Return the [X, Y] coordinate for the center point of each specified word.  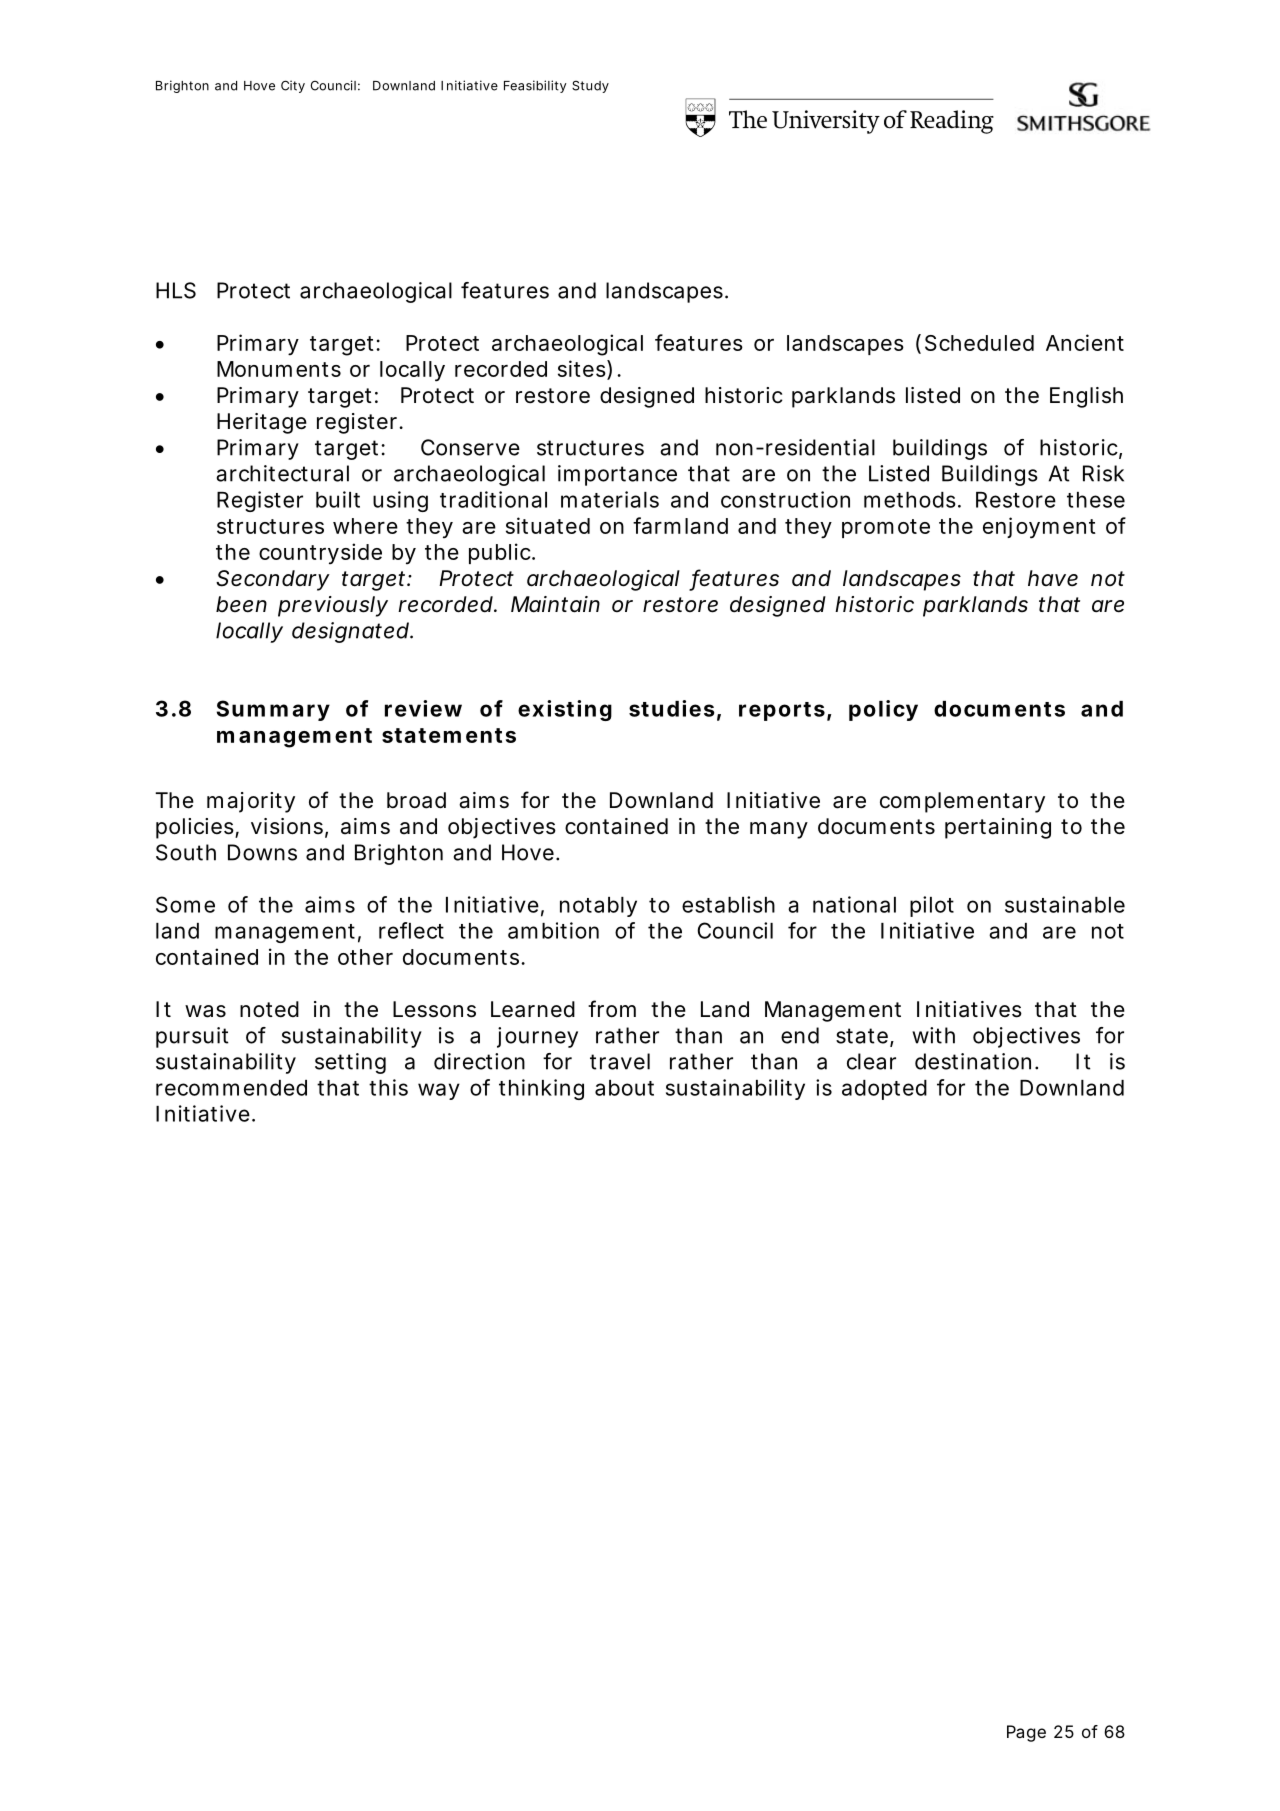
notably [598, 907]
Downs [262, 852]
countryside [320, 553]
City [293, 86]
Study [590, 86]
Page [1026, 1733]
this [388, 1087]
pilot [932, 906]
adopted [884, 1090]
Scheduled [979, 343]
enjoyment [1039, 528]
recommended [231, 1088]
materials [610, 499]
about [624, 1088]
